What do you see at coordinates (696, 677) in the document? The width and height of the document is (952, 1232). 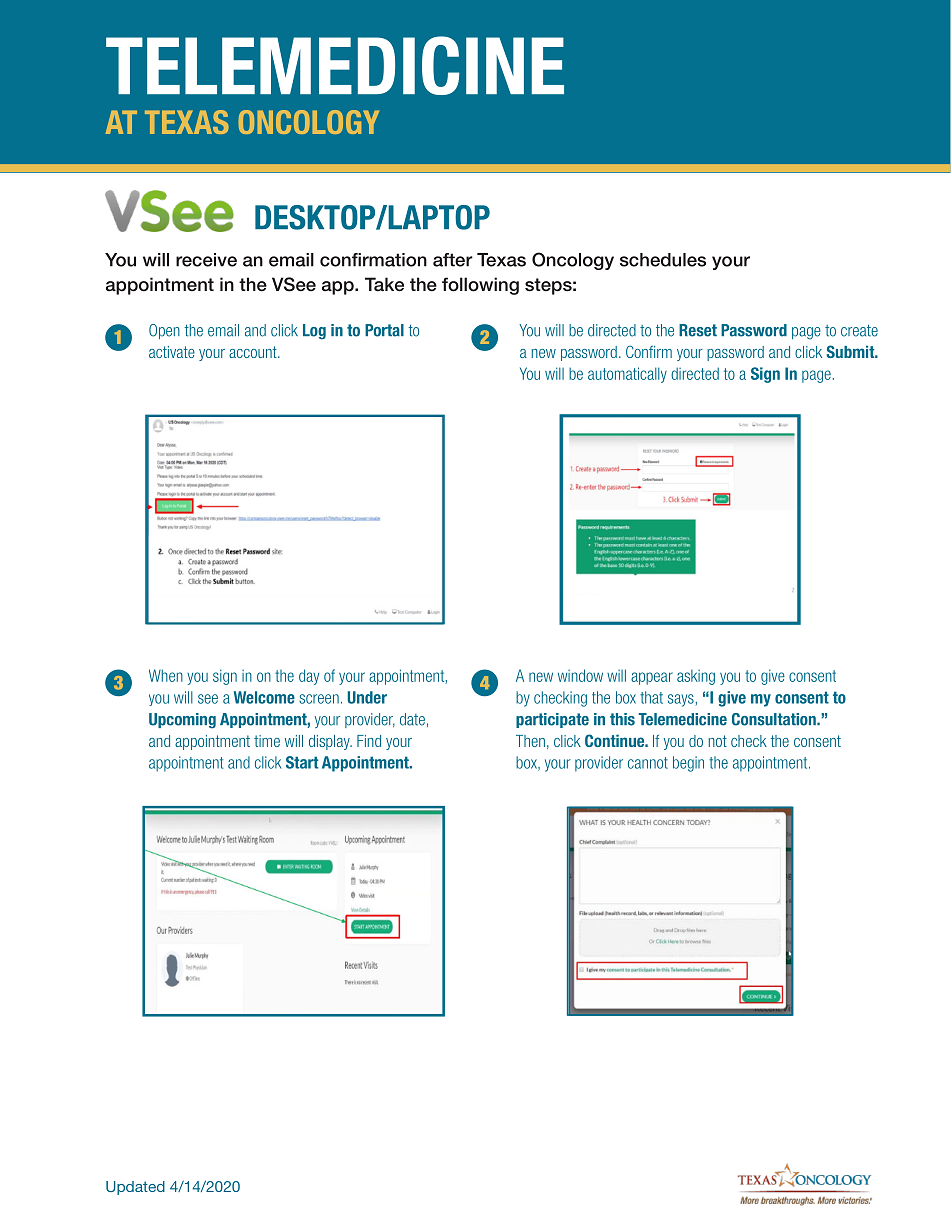 I see `asking` at bounding box center [696, 677].
